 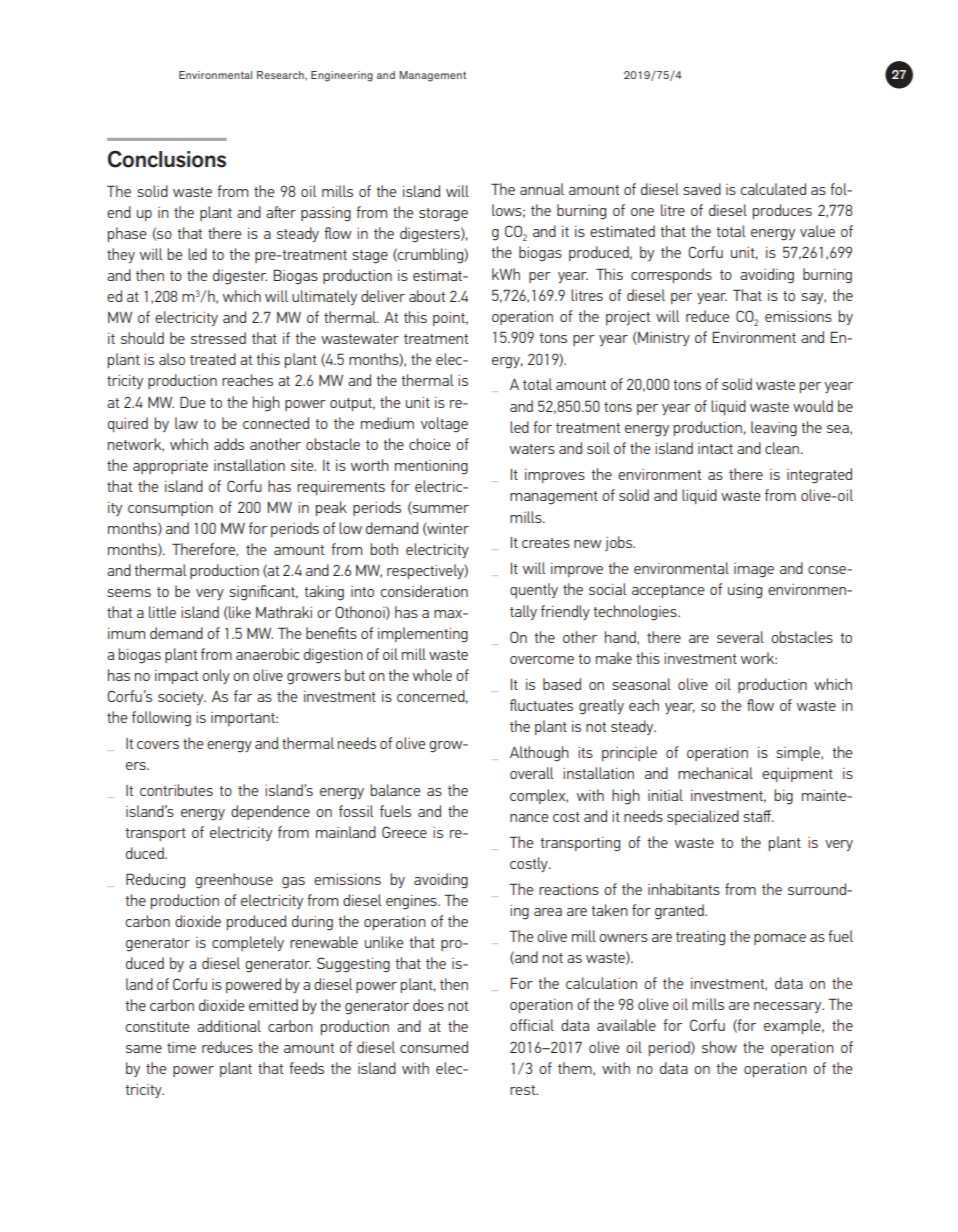 What do you see at coordinates (663, 338) in the screenshot?
I see `Ministry` at bounding box center [663, 338].
